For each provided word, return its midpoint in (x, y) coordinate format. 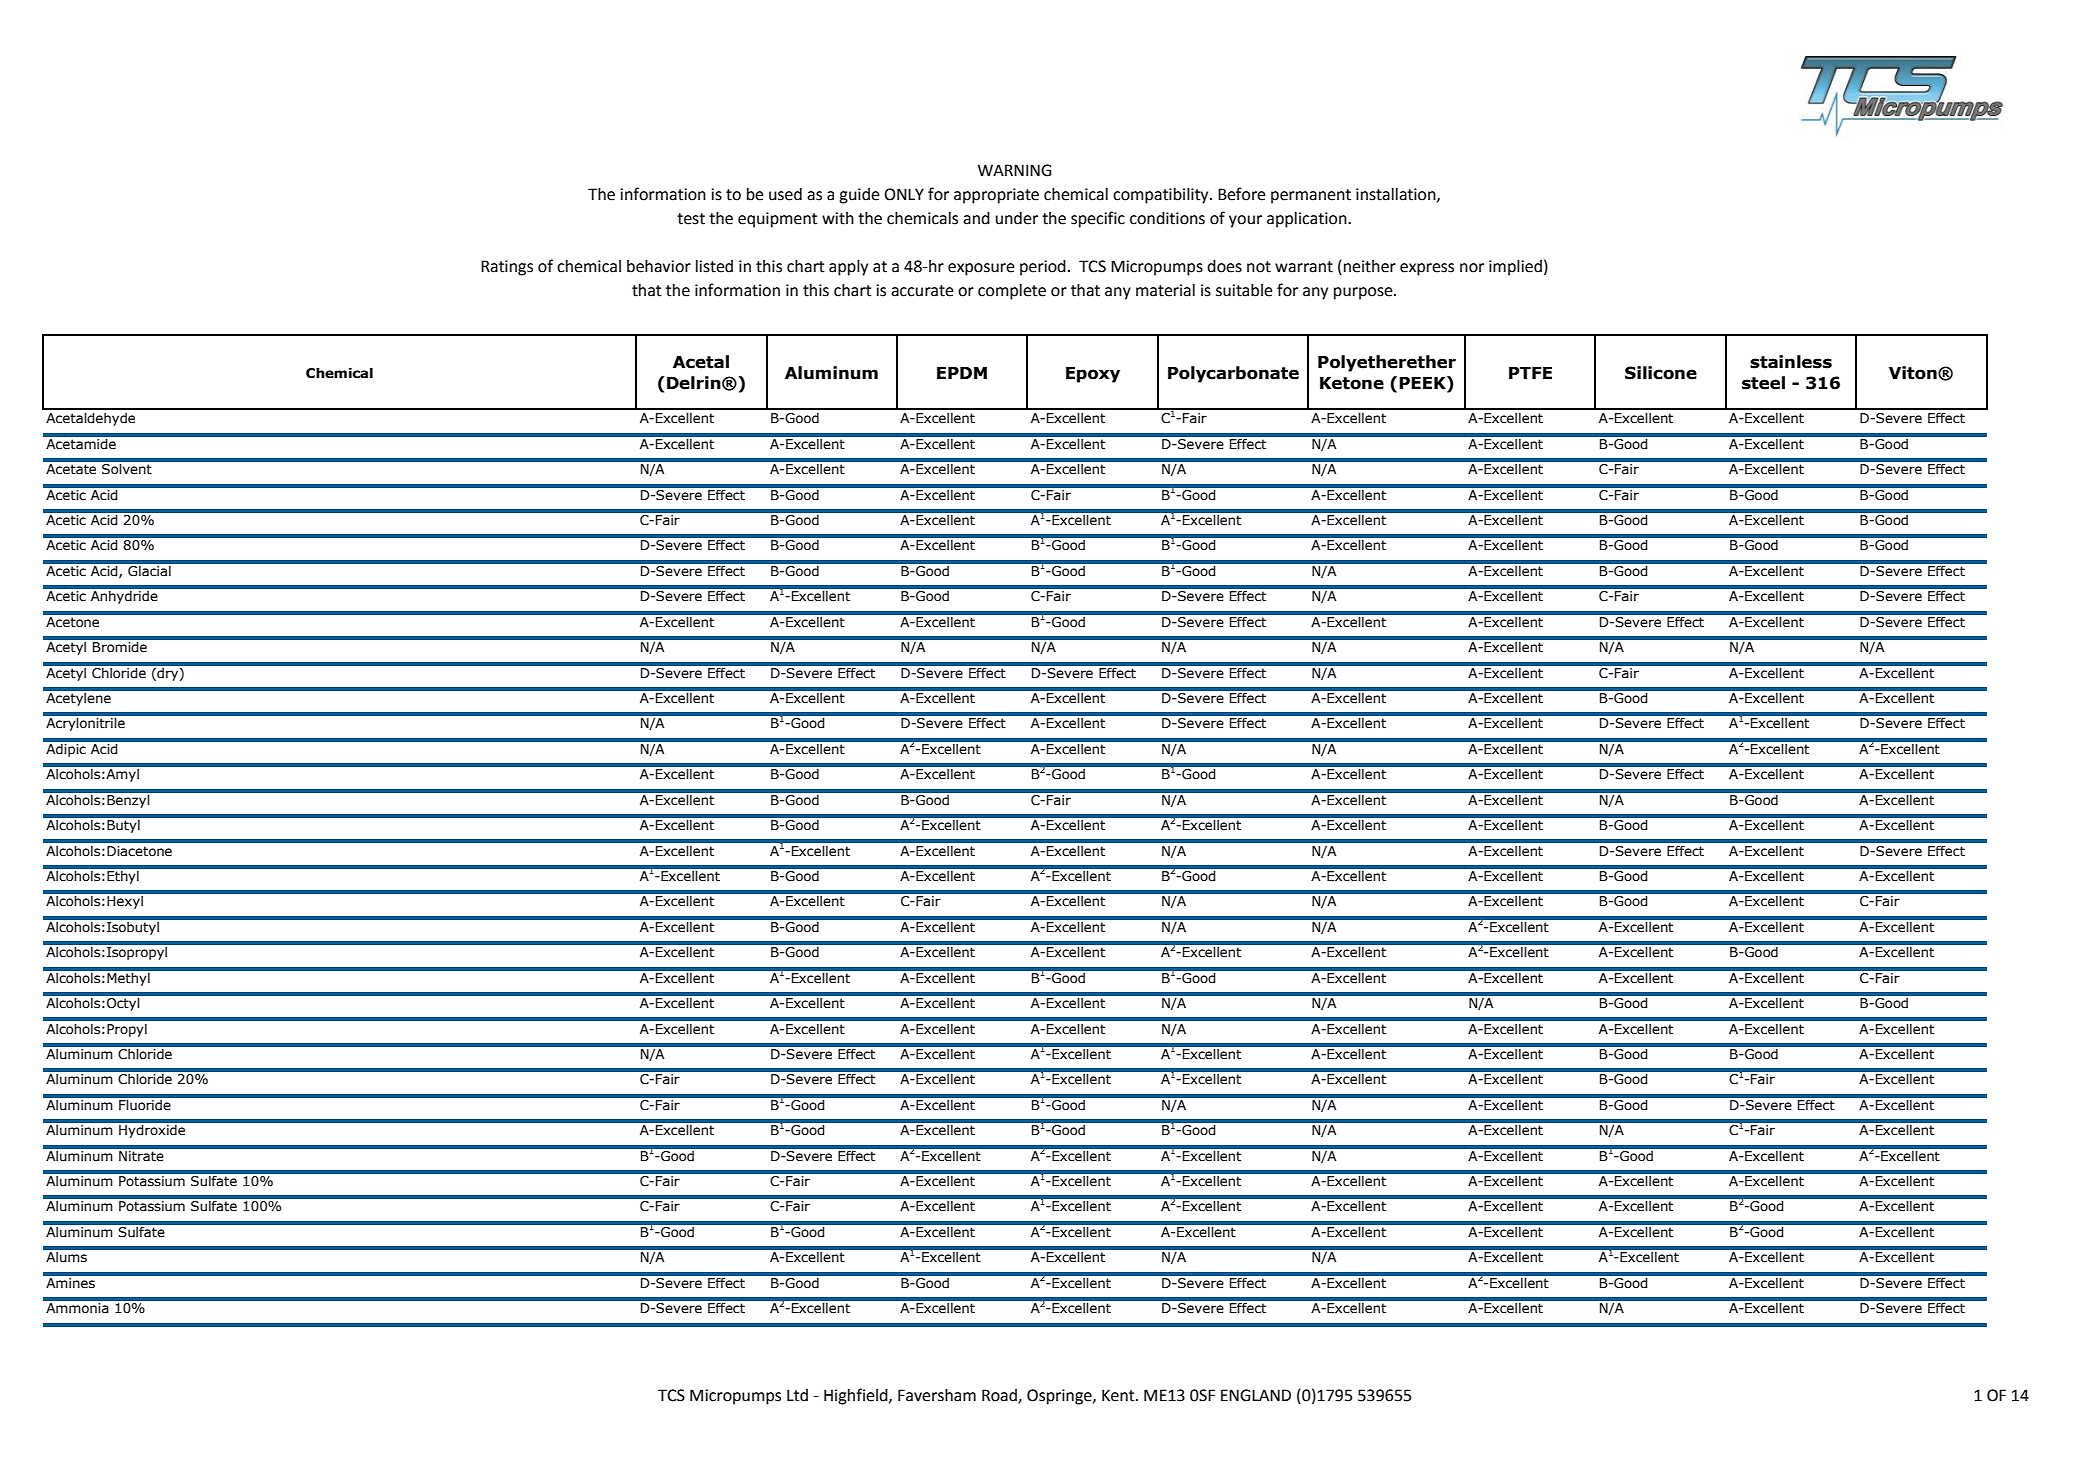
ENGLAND (1256, 1395)
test (691, 219)
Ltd (797, 1395)
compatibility (1162, 196)
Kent (1119, 1395)
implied (1515, 268)
